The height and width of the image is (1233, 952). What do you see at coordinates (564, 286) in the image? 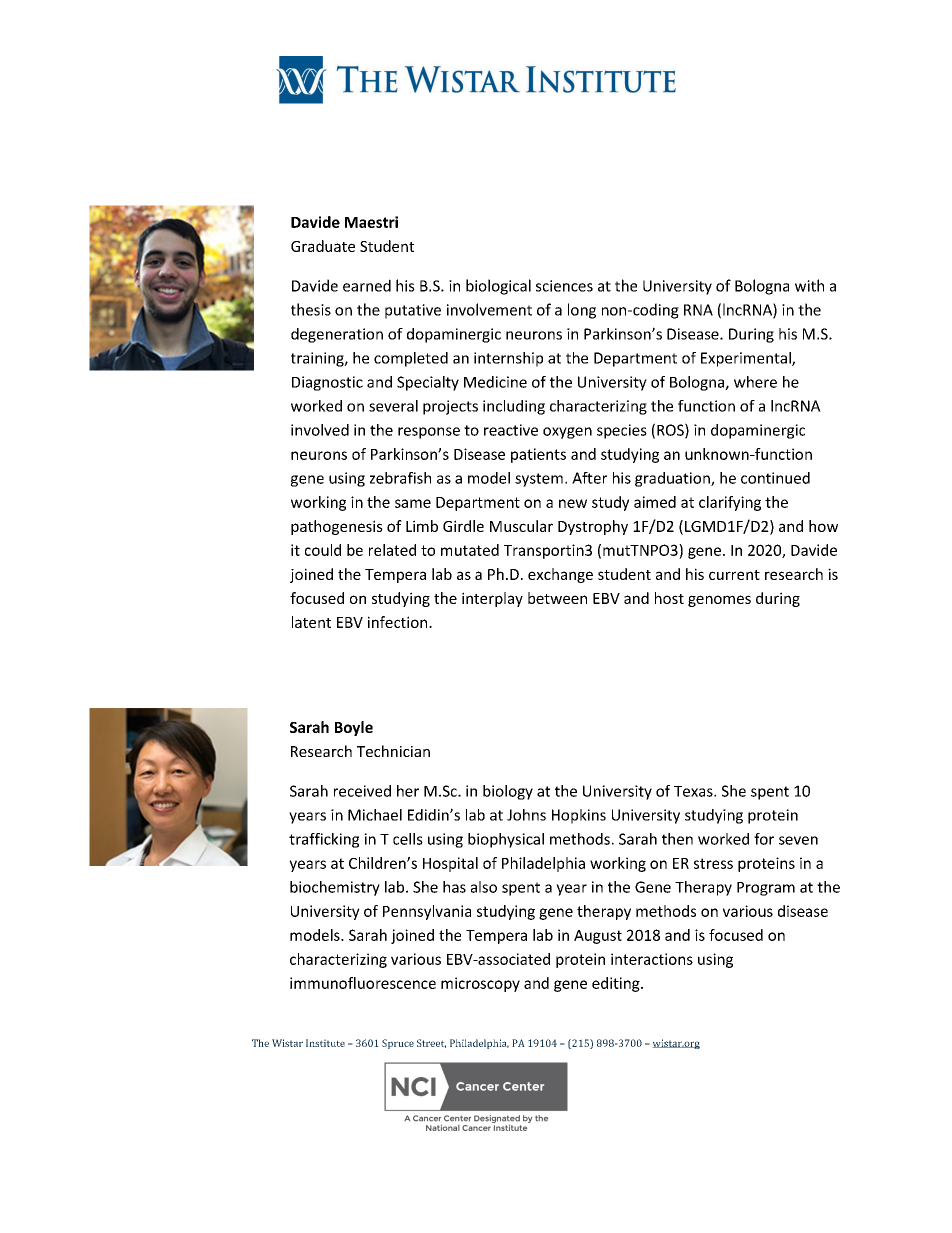
I see `sciences` at bounding box center [564, 286].
